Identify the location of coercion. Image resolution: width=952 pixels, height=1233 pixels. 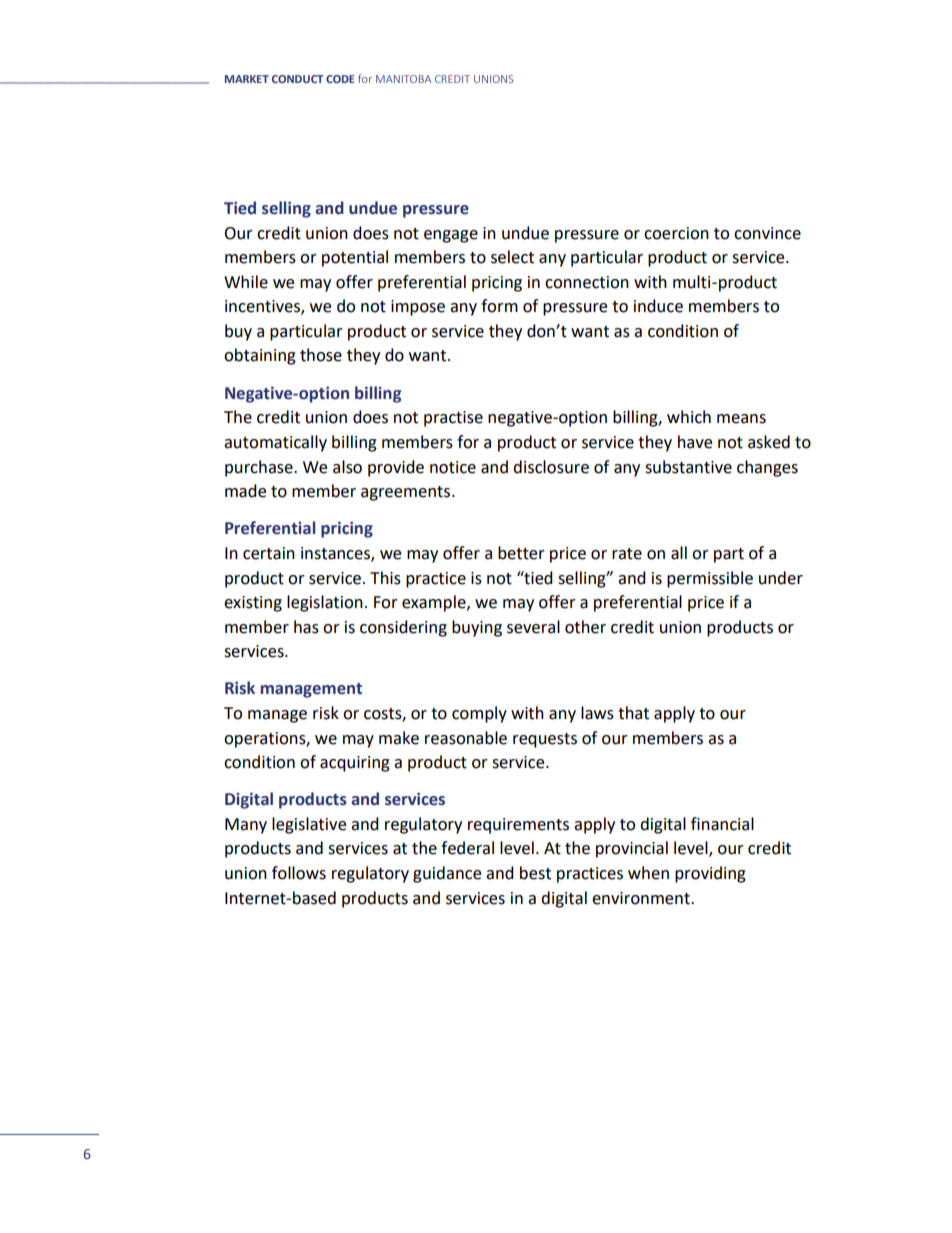
(676, 233).
